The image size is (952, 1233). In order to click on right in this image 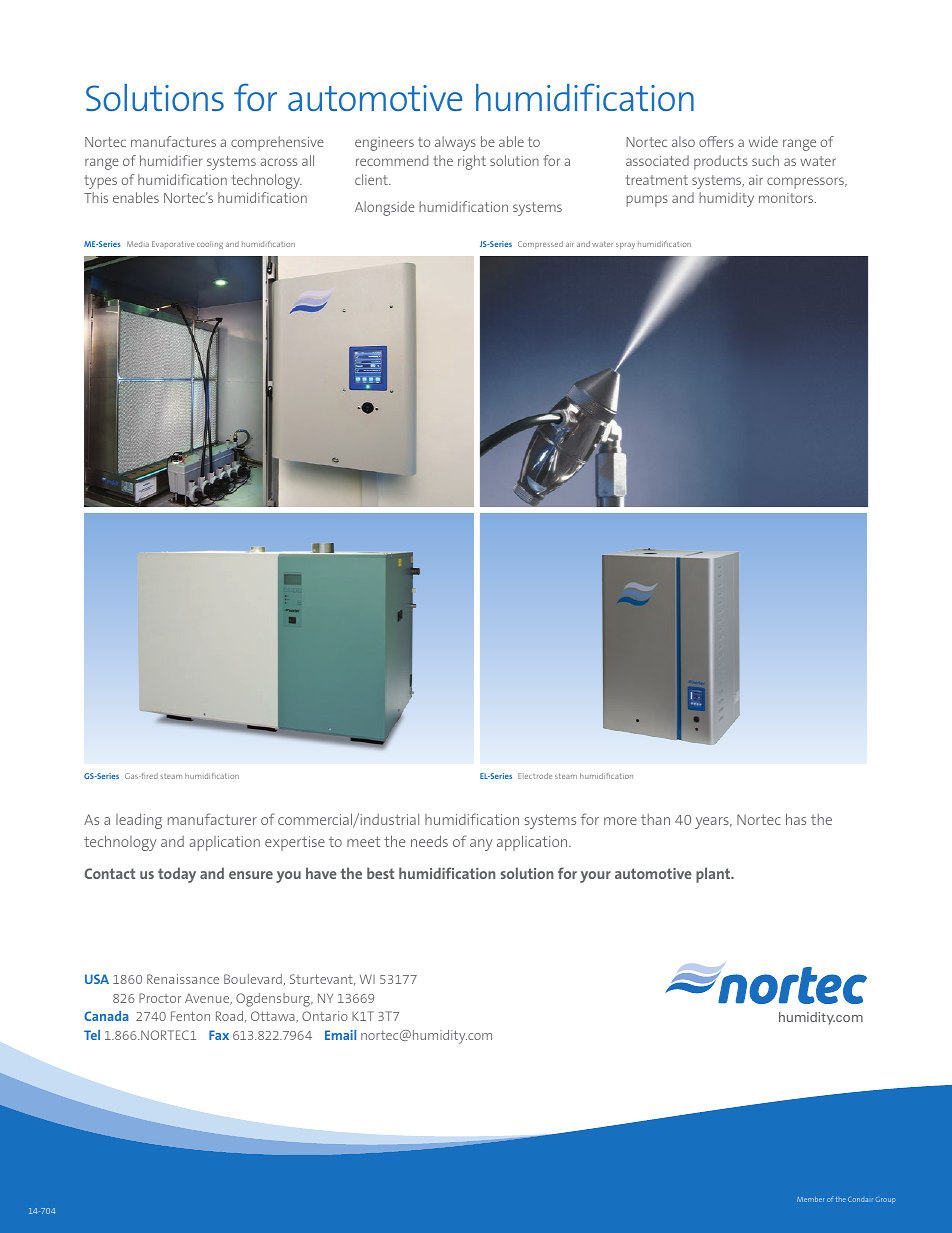, I will do `click(472, 162)`.
